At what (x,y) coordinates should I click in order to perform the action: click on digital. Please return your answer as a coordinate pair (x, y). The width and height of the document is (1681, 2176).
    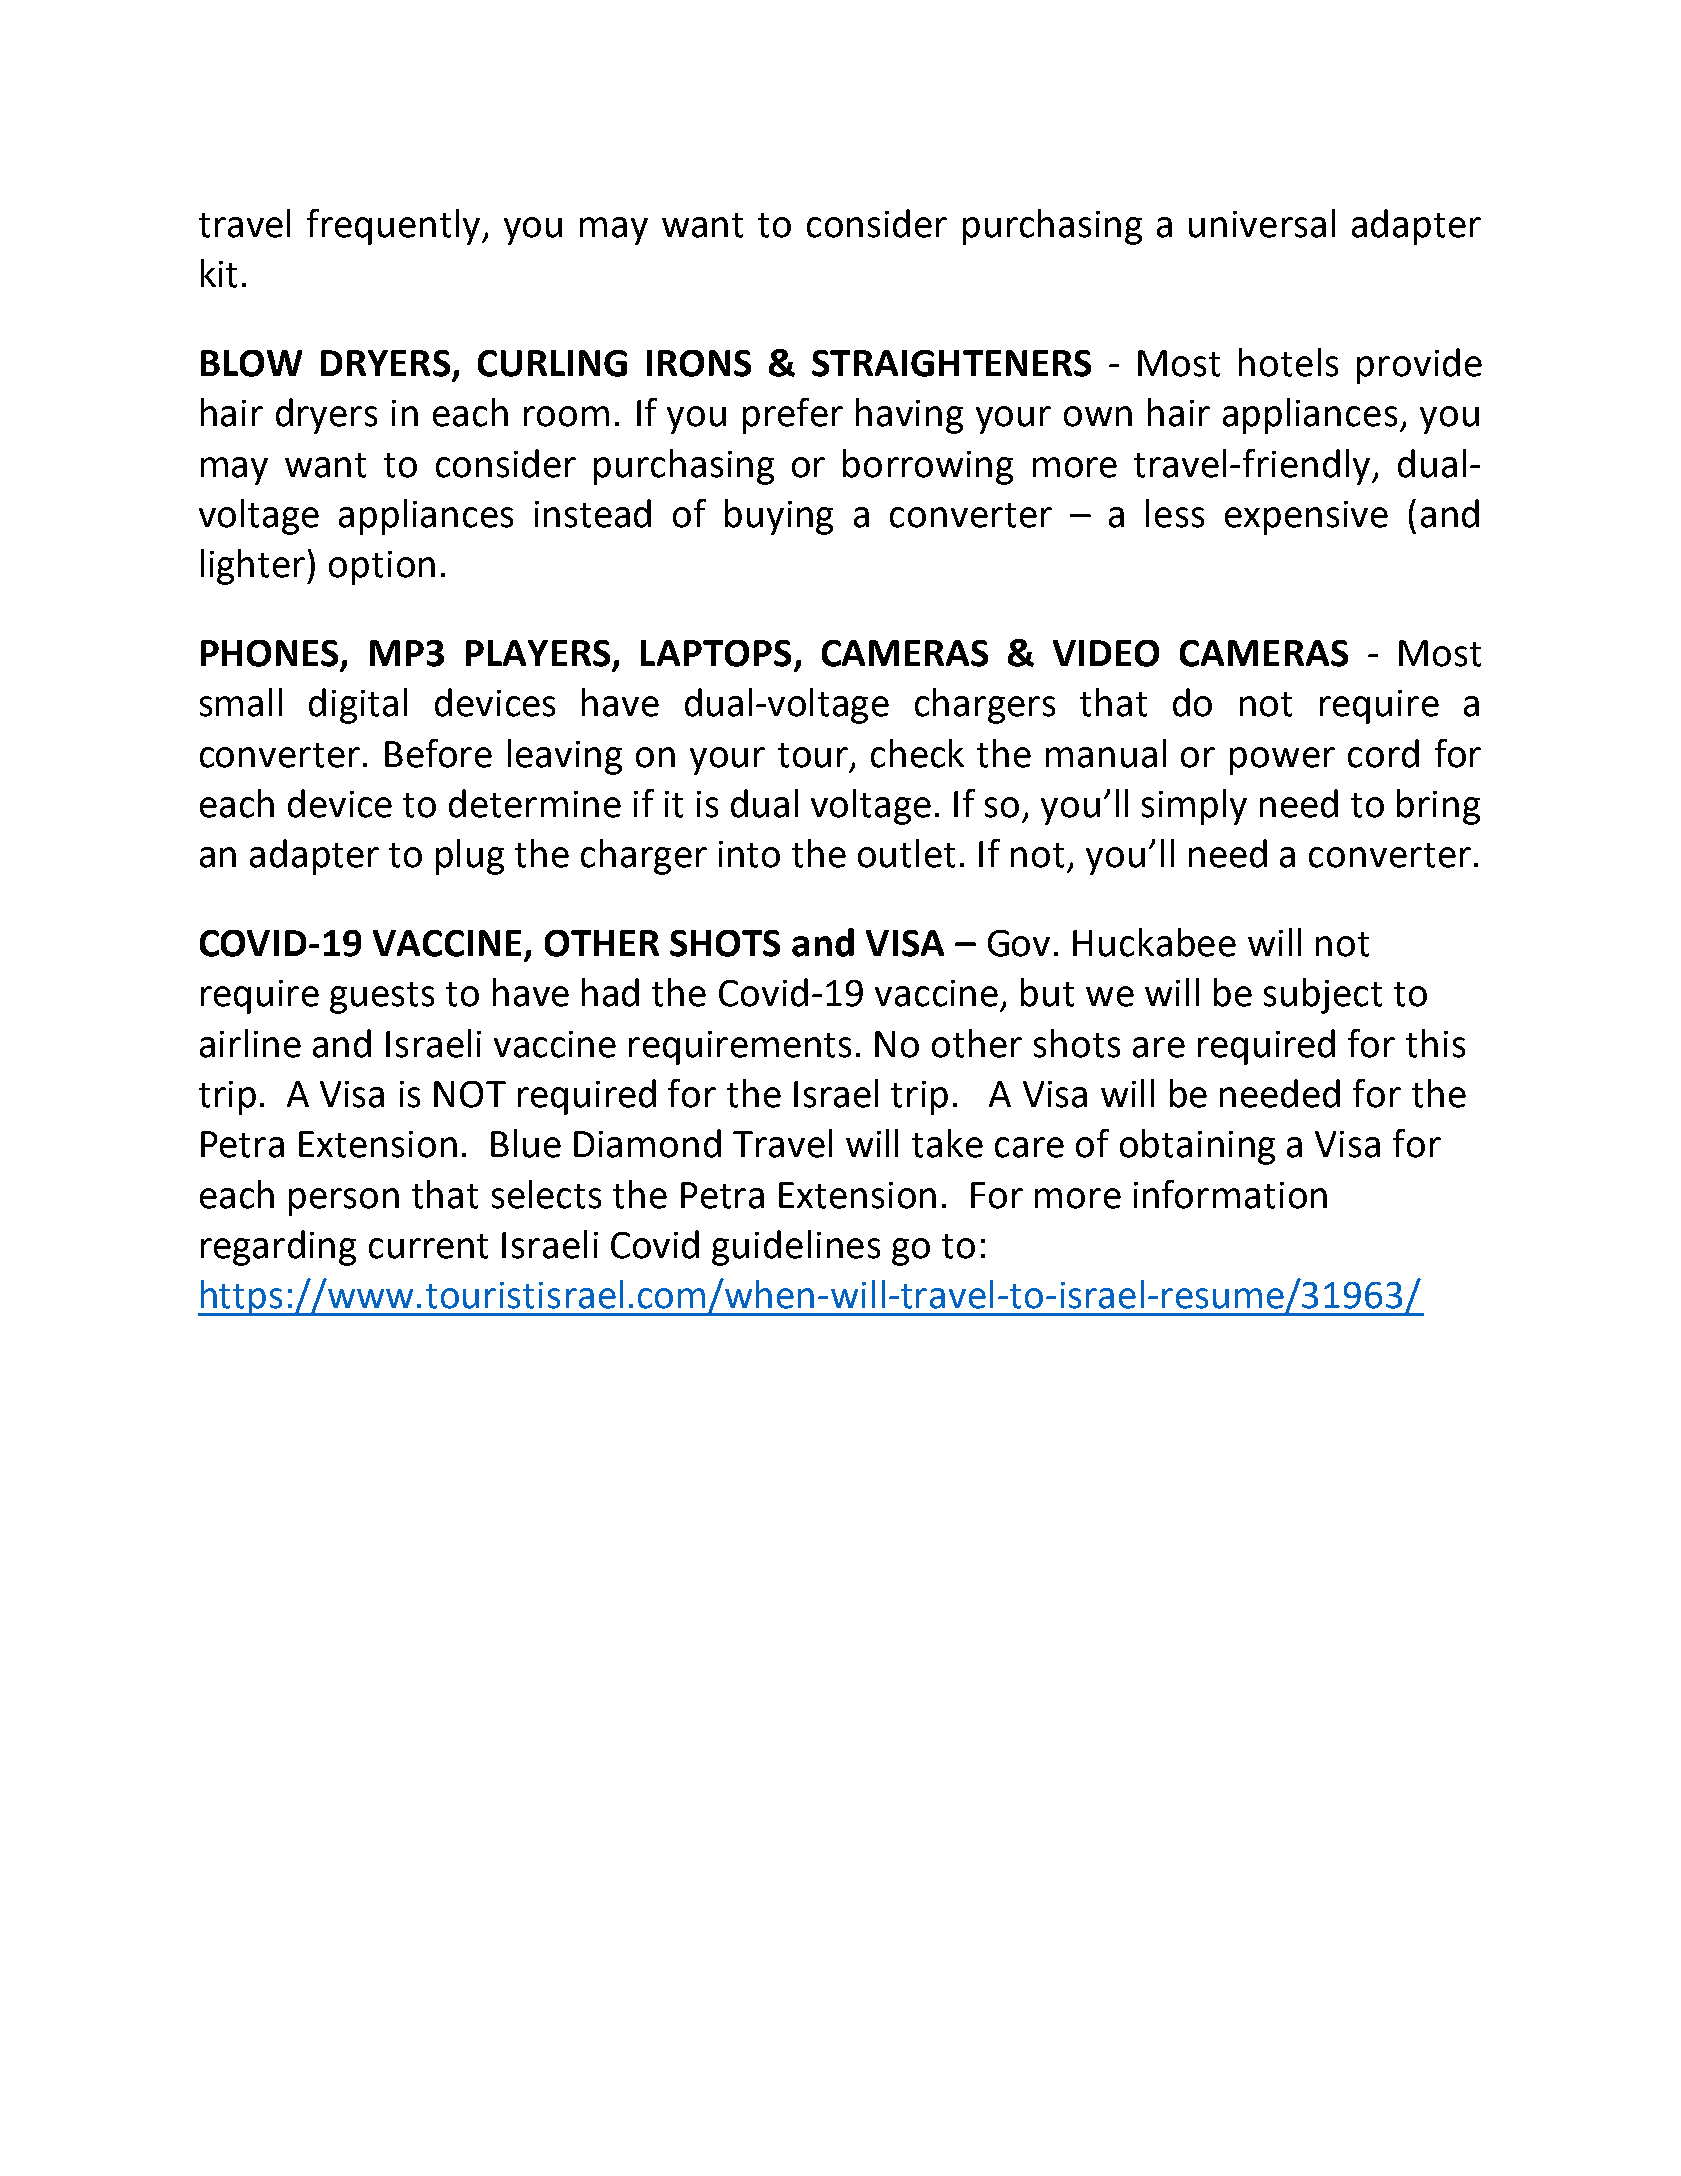
    Looking at the image, I should click on (358, 706).
